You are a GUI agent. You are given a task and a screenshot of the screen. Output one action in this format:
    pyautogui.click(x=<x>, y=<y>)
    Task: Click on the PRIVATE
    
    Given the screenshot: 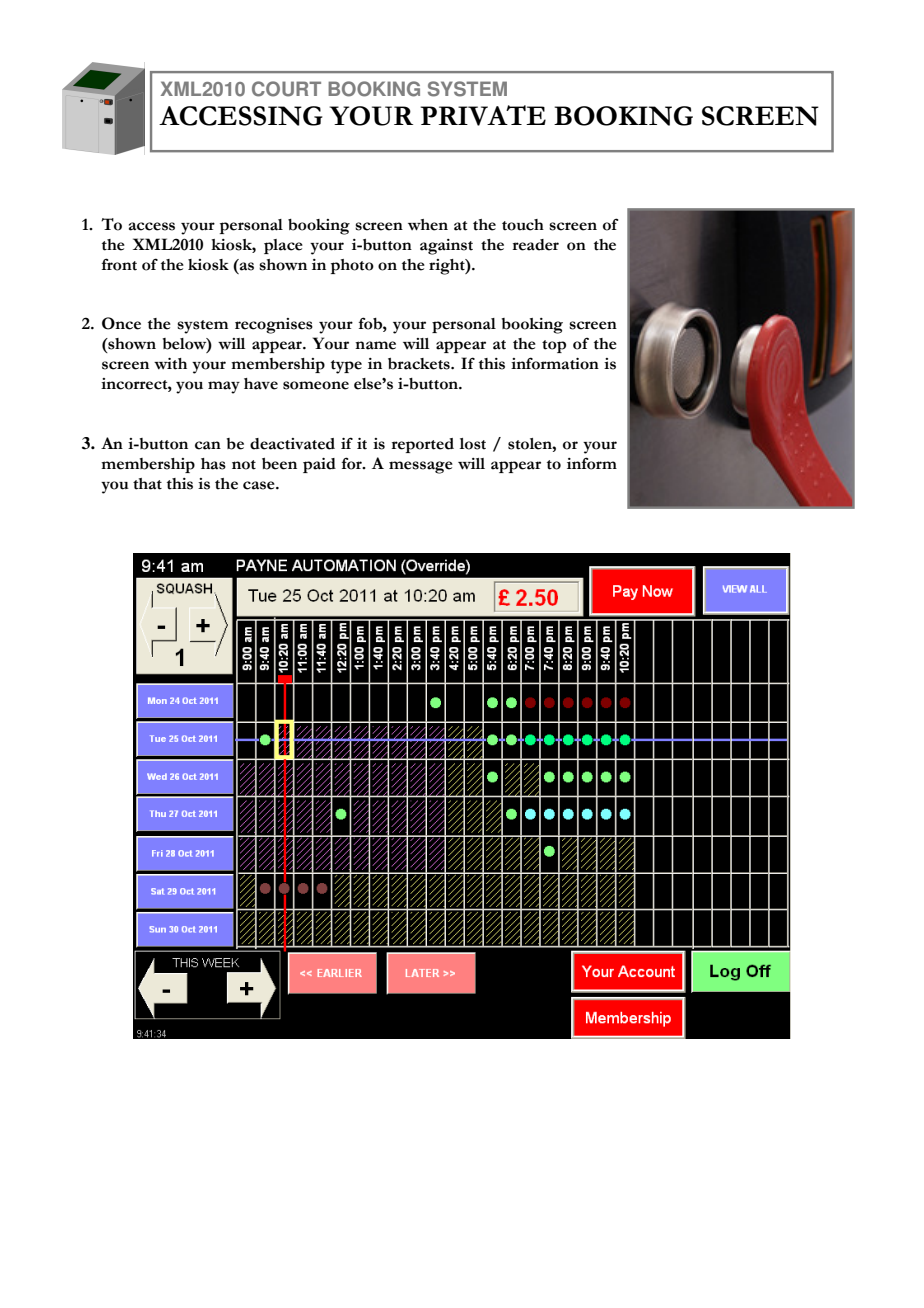 What is the action you would take?
    pyautogui.click(x=483, y=115)
